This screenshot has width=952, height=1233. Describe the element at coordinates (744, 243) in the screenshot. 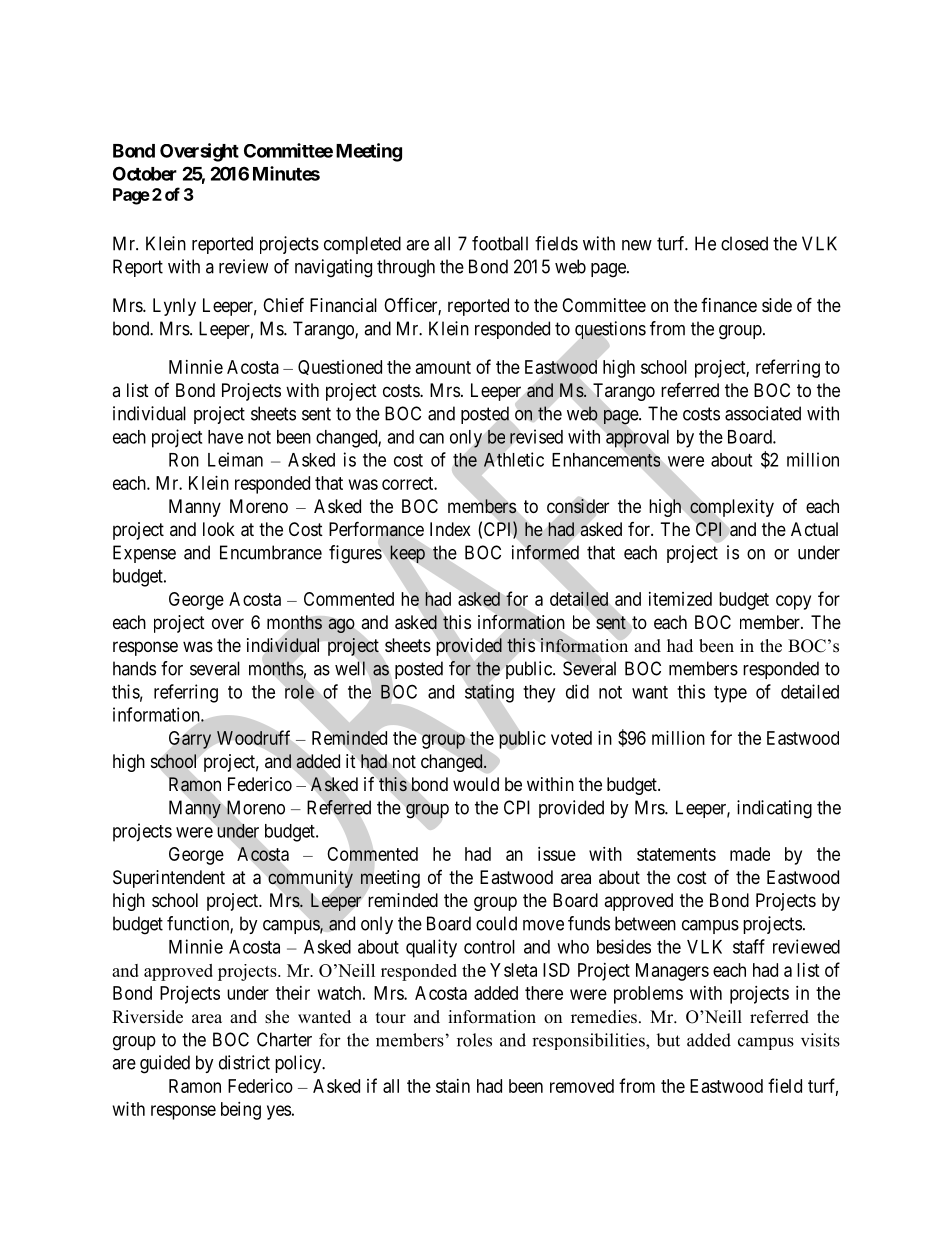

I see `closed` at that location.
